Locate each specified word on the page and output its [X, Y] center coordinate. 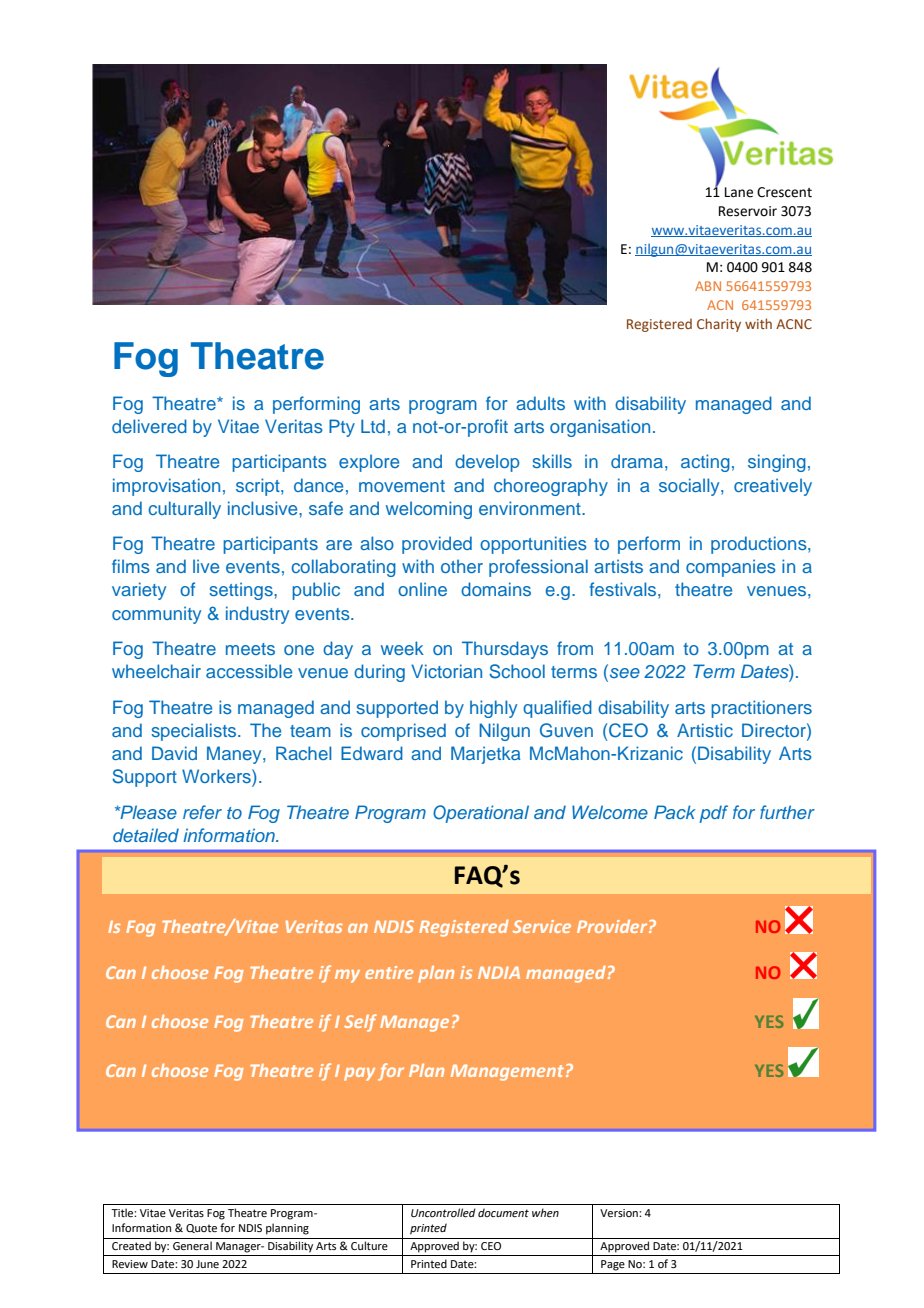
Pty [342, 428]
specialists [195, 732]
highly [493, 709]
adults [540, 403]
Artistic [705, 730]
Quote [201, 1228]
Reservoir [748, 211]
